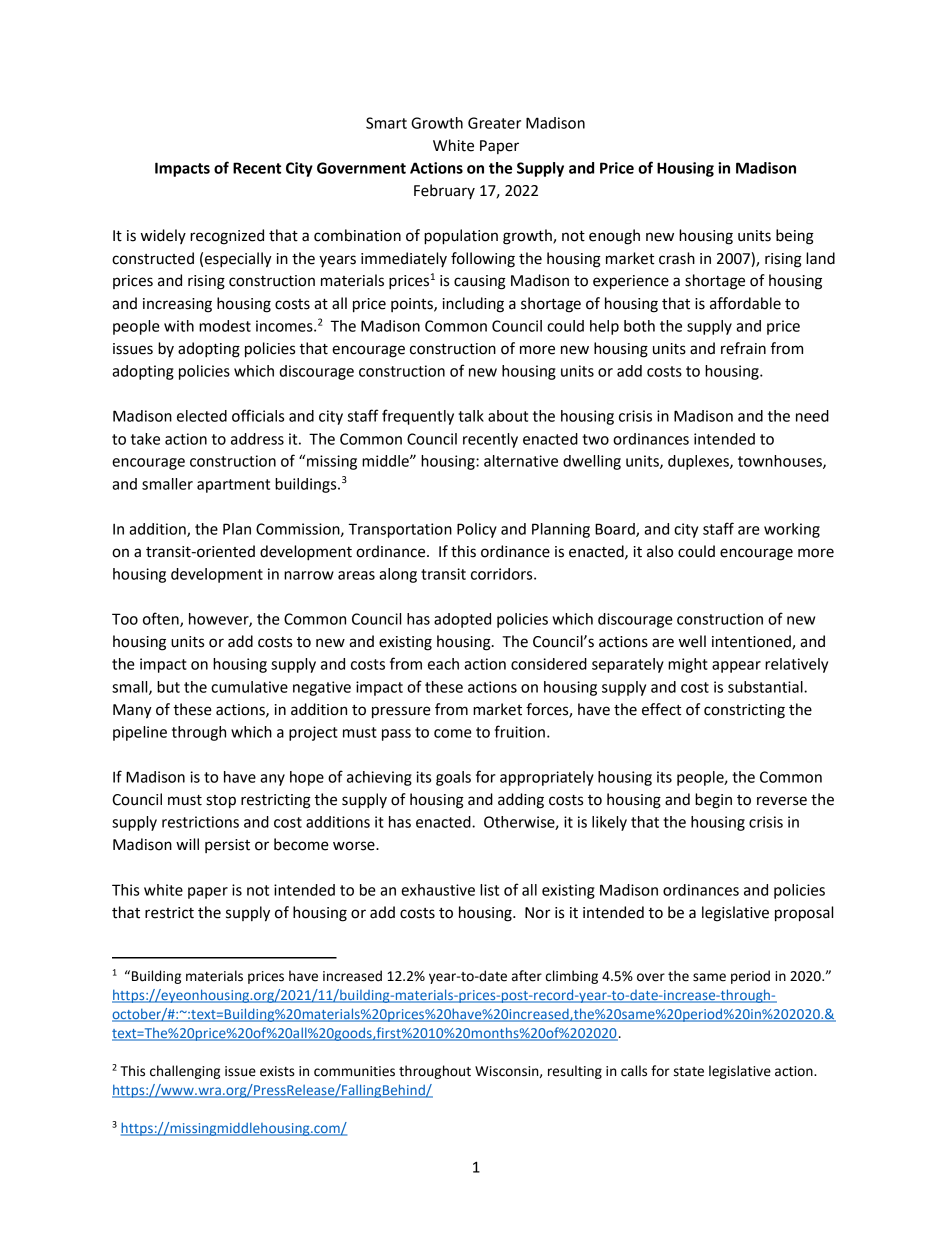 The height and width of the document is (1233, 952). Describe the element at coordinates (795, 237) in the document. I see `being` at that location.
